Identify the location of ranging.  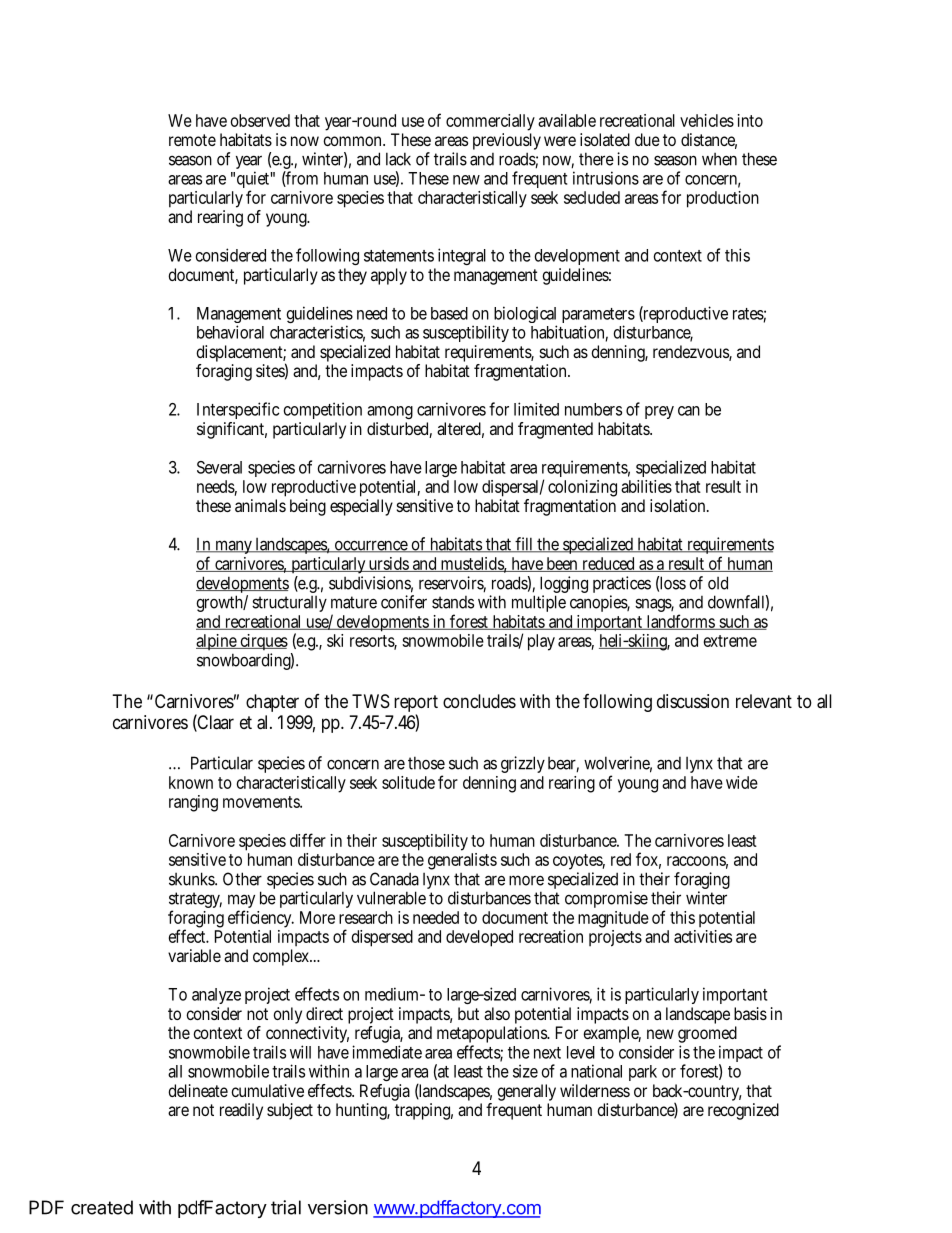
(193, 803).
